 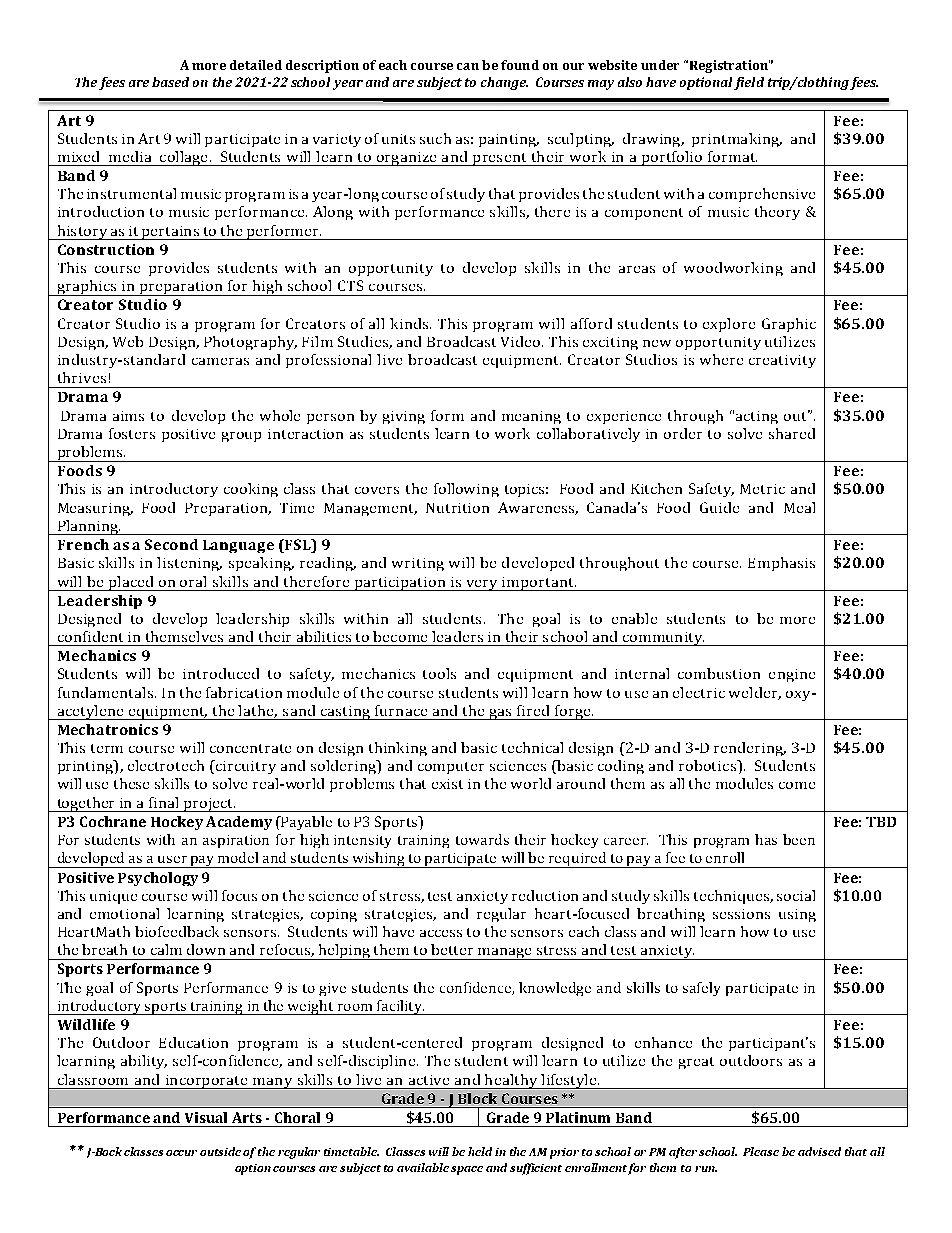 What do you see at coordinates (170, 82) in the image?
I see `based` at bounding box center [170, 82].
